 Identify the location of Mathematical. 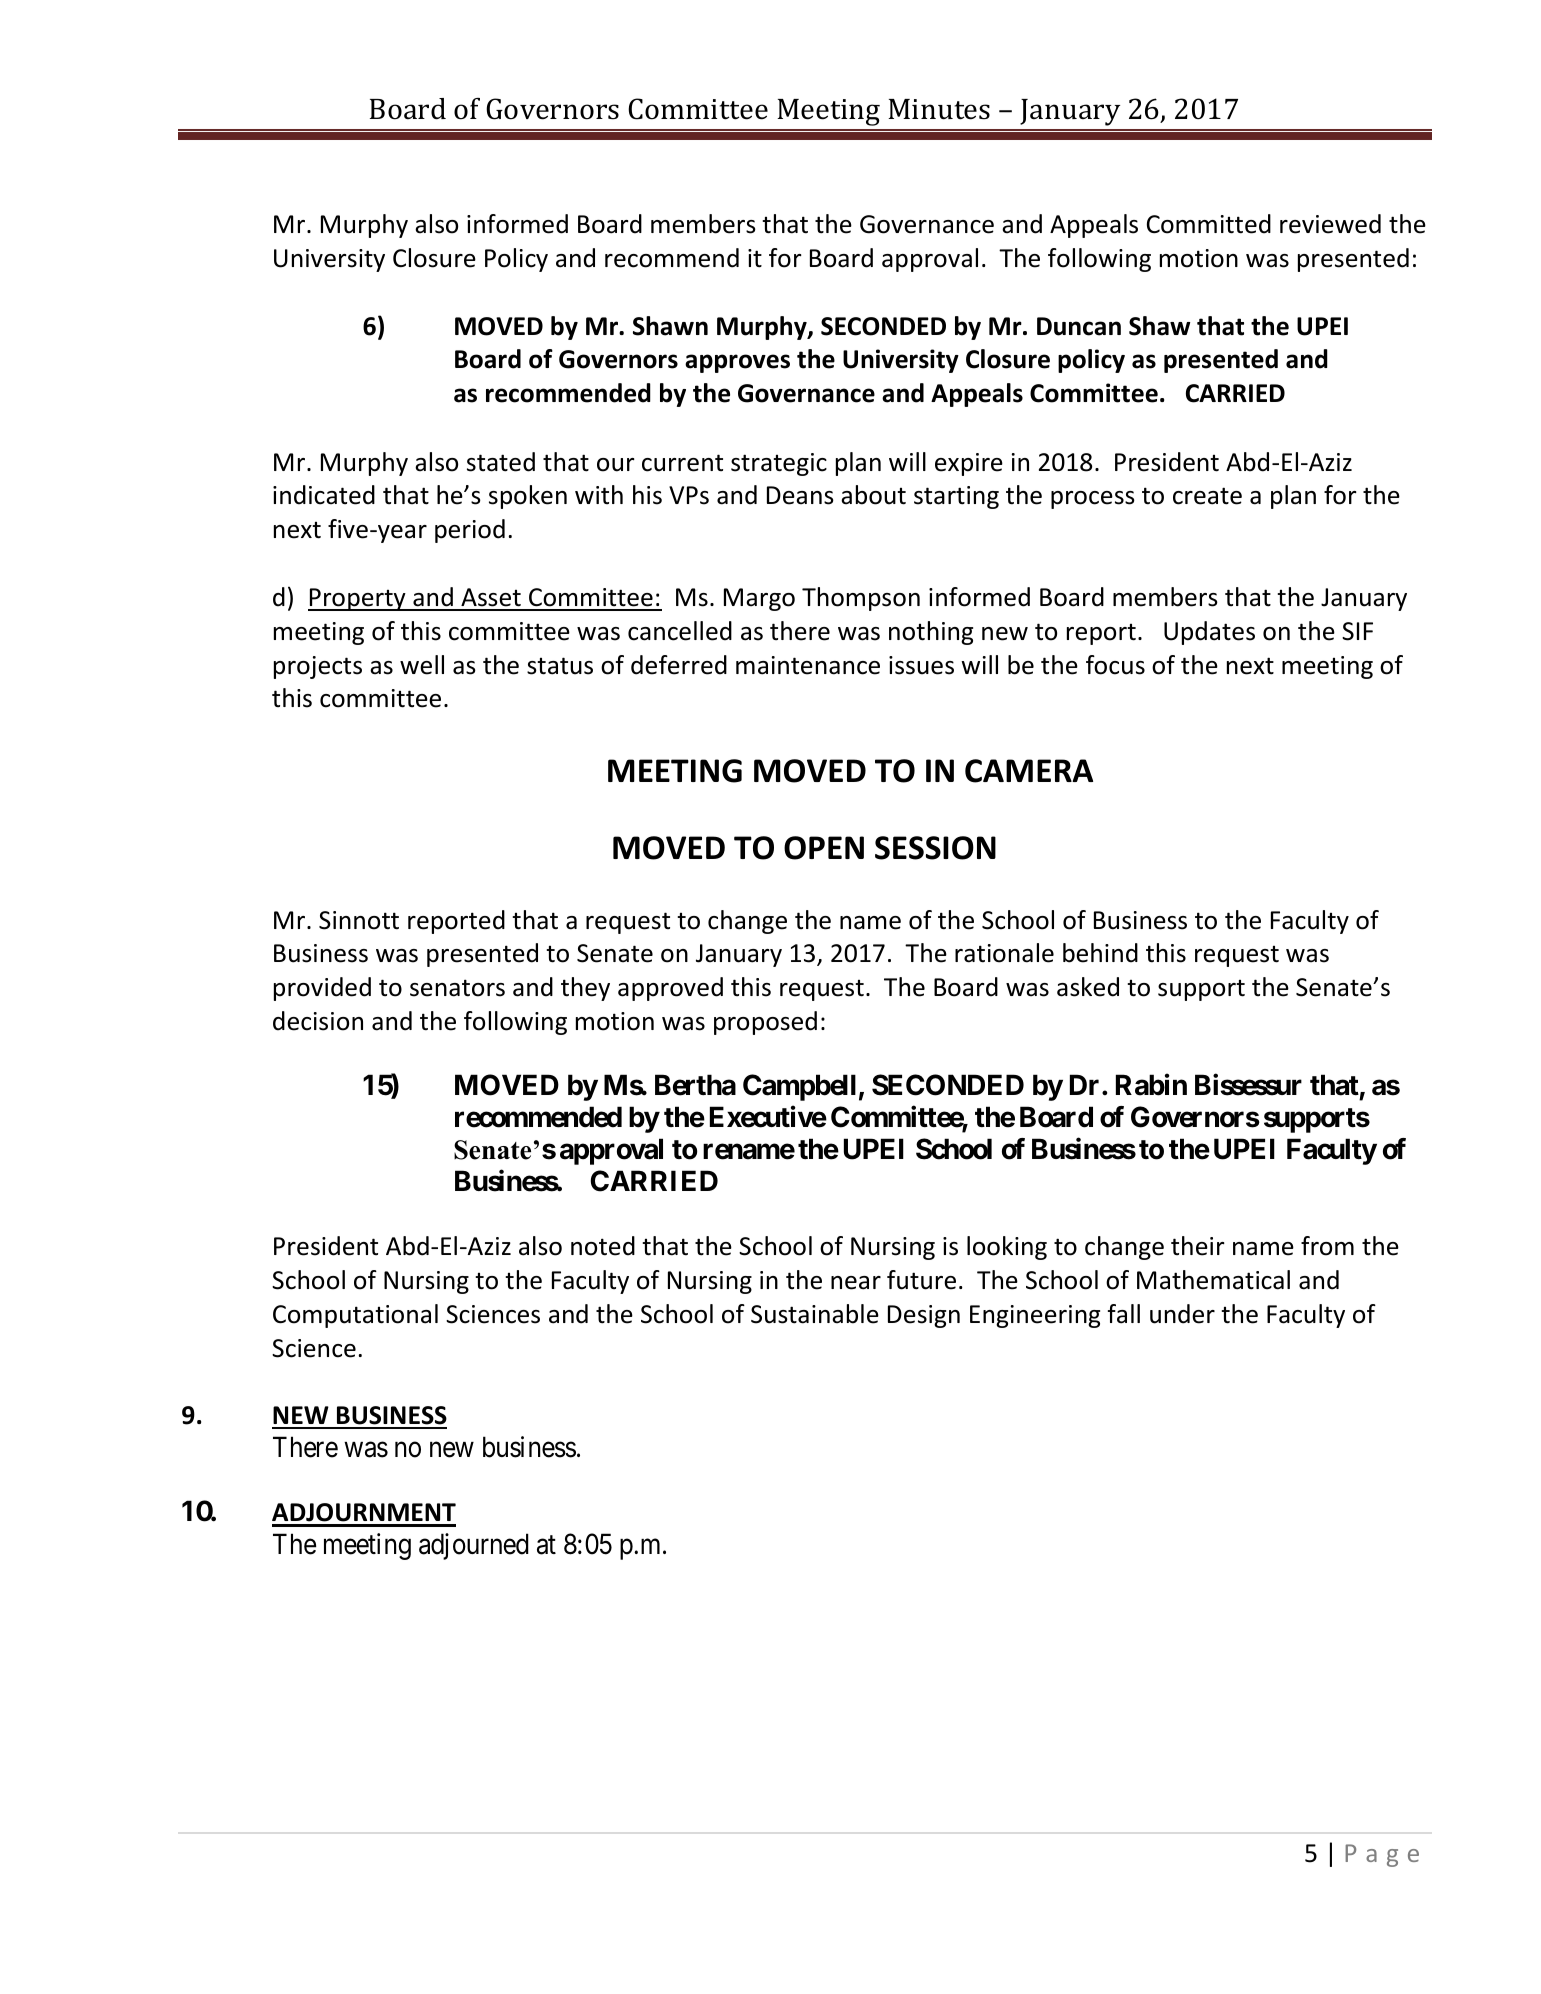
(1213, 1280).
